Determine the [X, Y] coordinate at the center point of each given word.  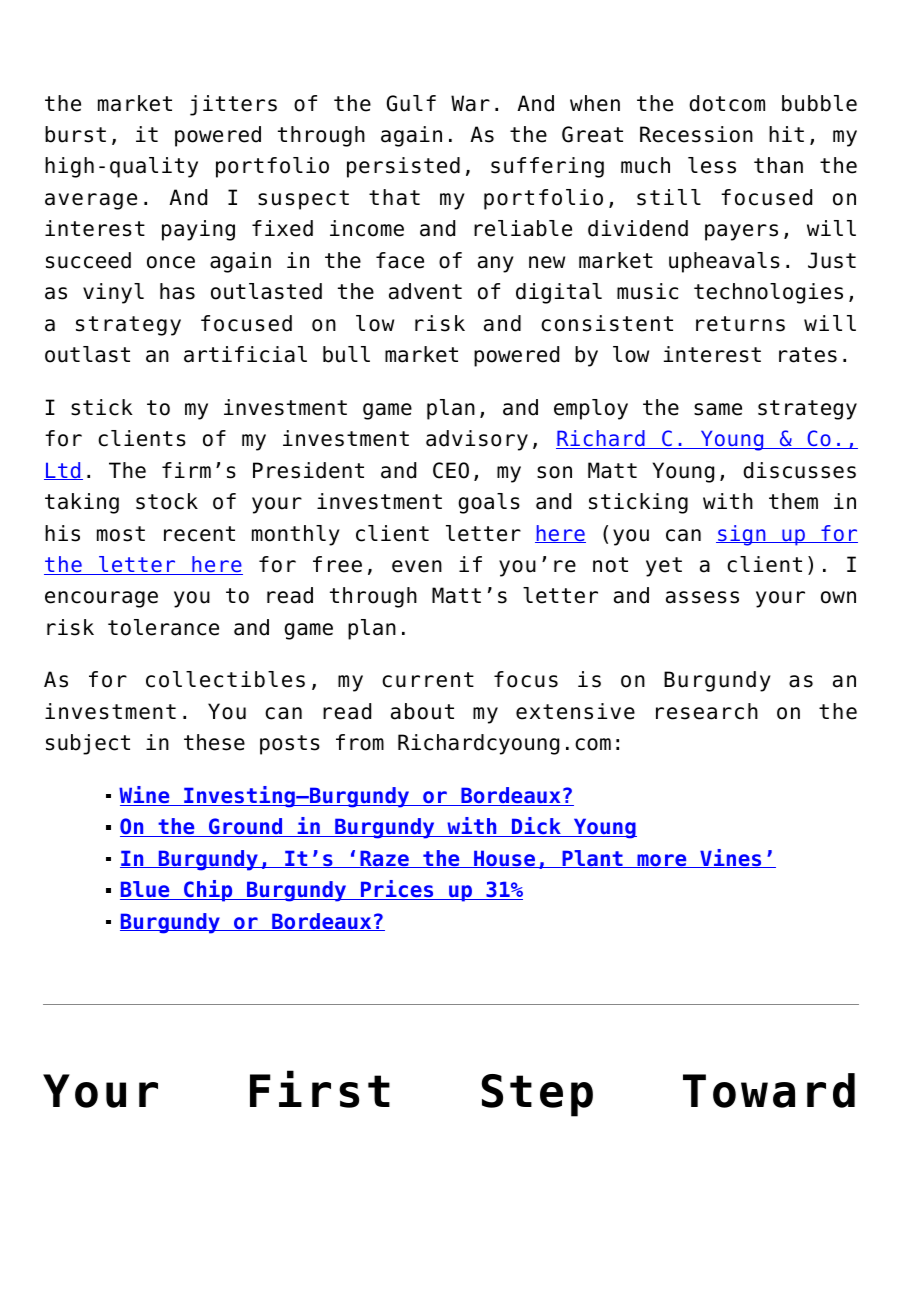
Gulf [411, 103]
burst [75, 134]
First [320, 1089]
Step [537, 1095]
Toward [769, 1090]
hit [786, 134]
